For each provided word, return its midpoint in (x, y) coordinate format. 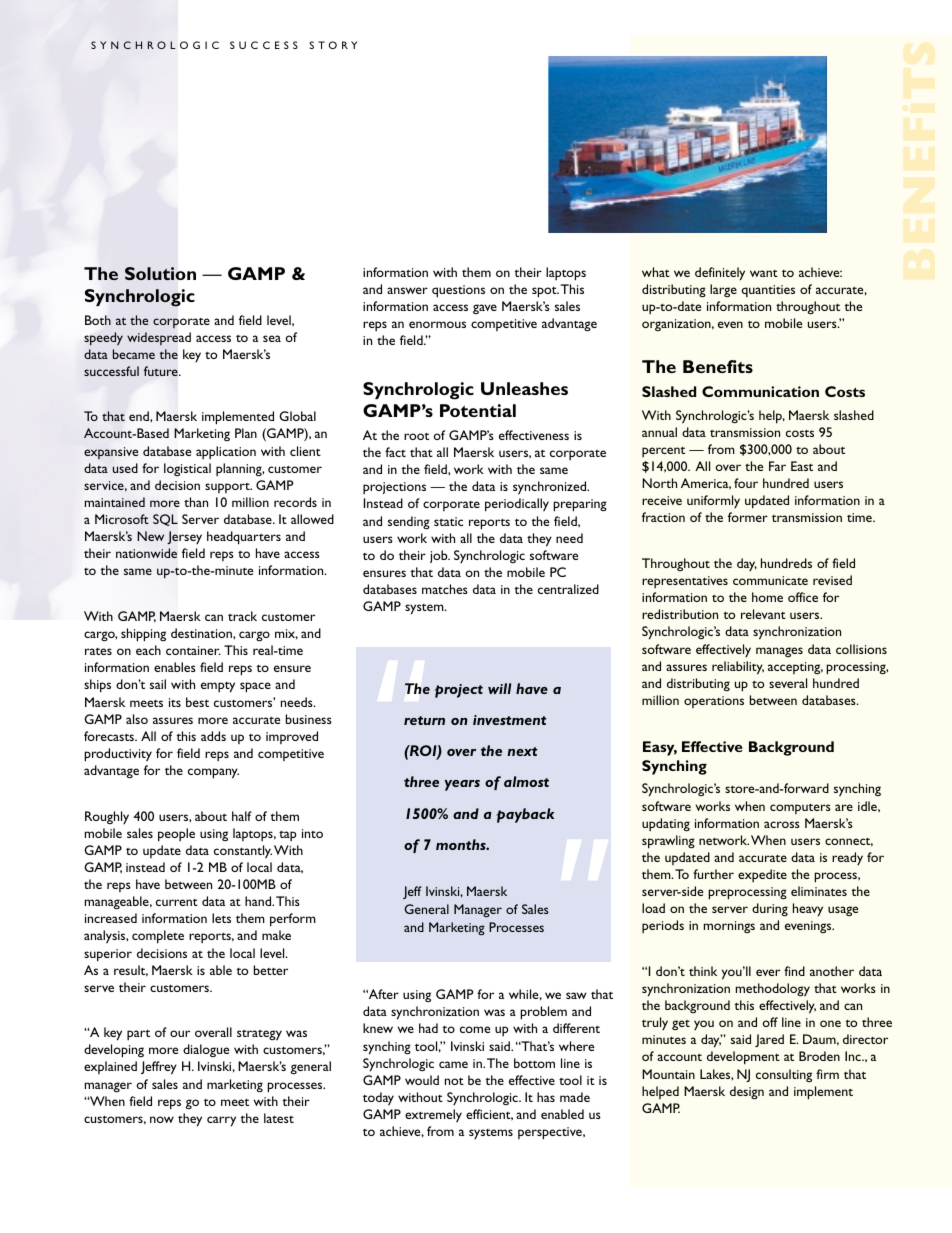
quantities (768, 291)
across (782, 824)
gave (485, 309)
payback (525, 815)
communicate (770, 580)
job (440, 556)
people (176, 835)
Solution (160, 273)
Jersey (184, 538)
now (162, 1119)
